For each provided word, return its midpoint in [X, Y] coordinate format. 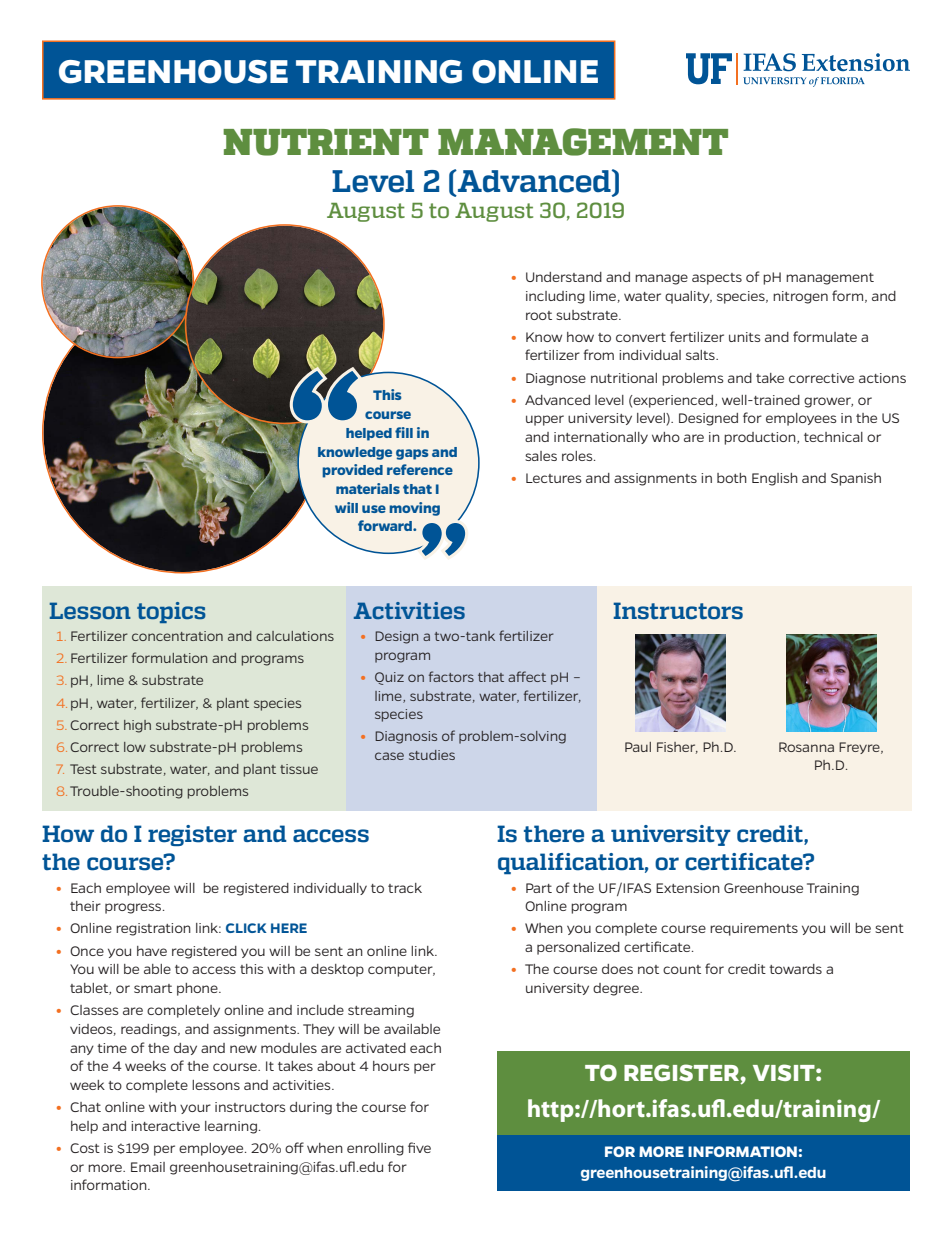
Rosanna [806, 747]
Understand [564, 277]
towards [795, 969]
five [419, 1147]
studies [432, 755]
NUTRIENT [326, 142]
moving [414, 509]
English [775, 479]
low [135, 747]
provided [352, 471]
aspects [717, 279]
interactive [165, 1126]
